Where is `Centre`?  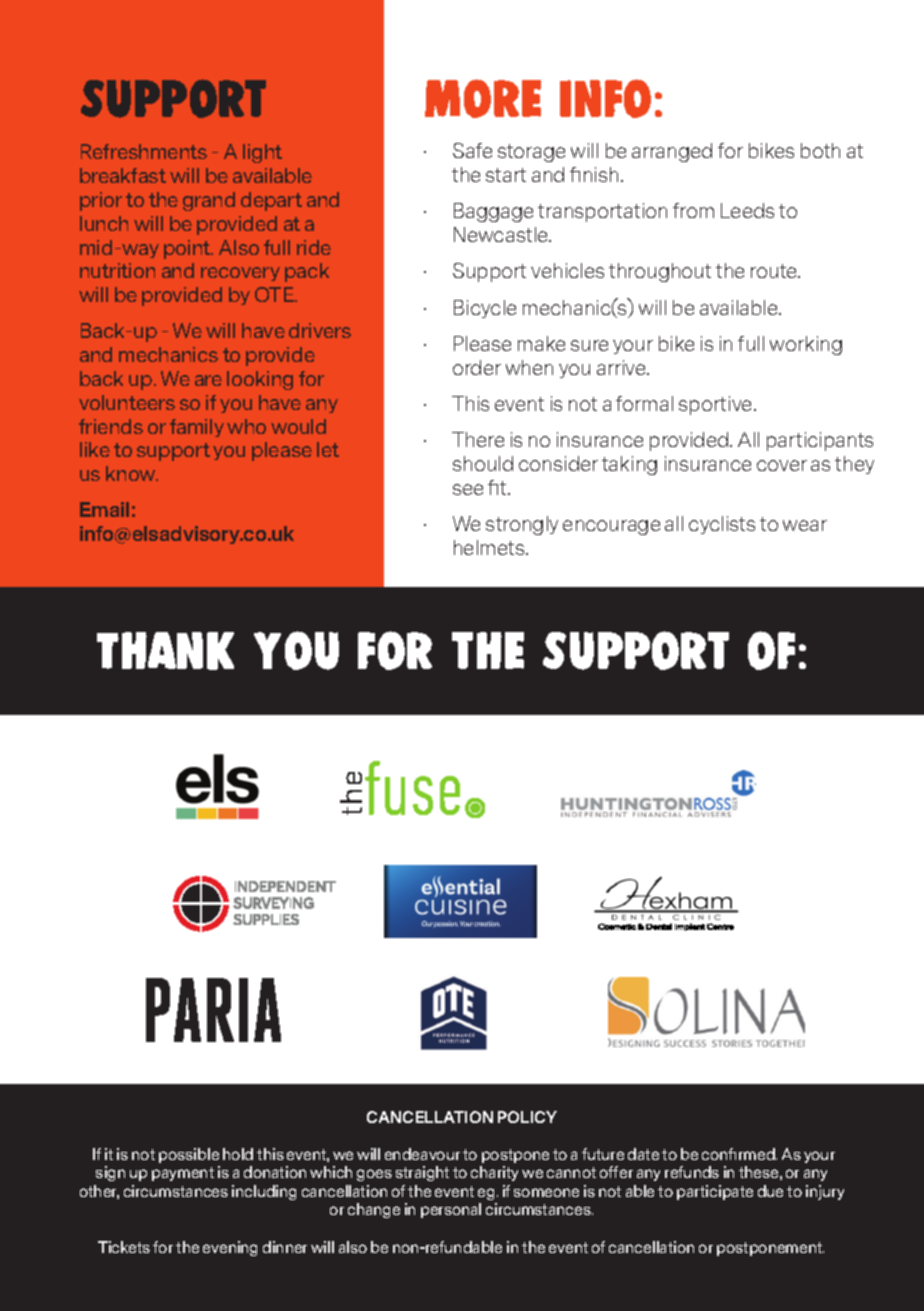 Centre is located at coordinates (720, 926).
